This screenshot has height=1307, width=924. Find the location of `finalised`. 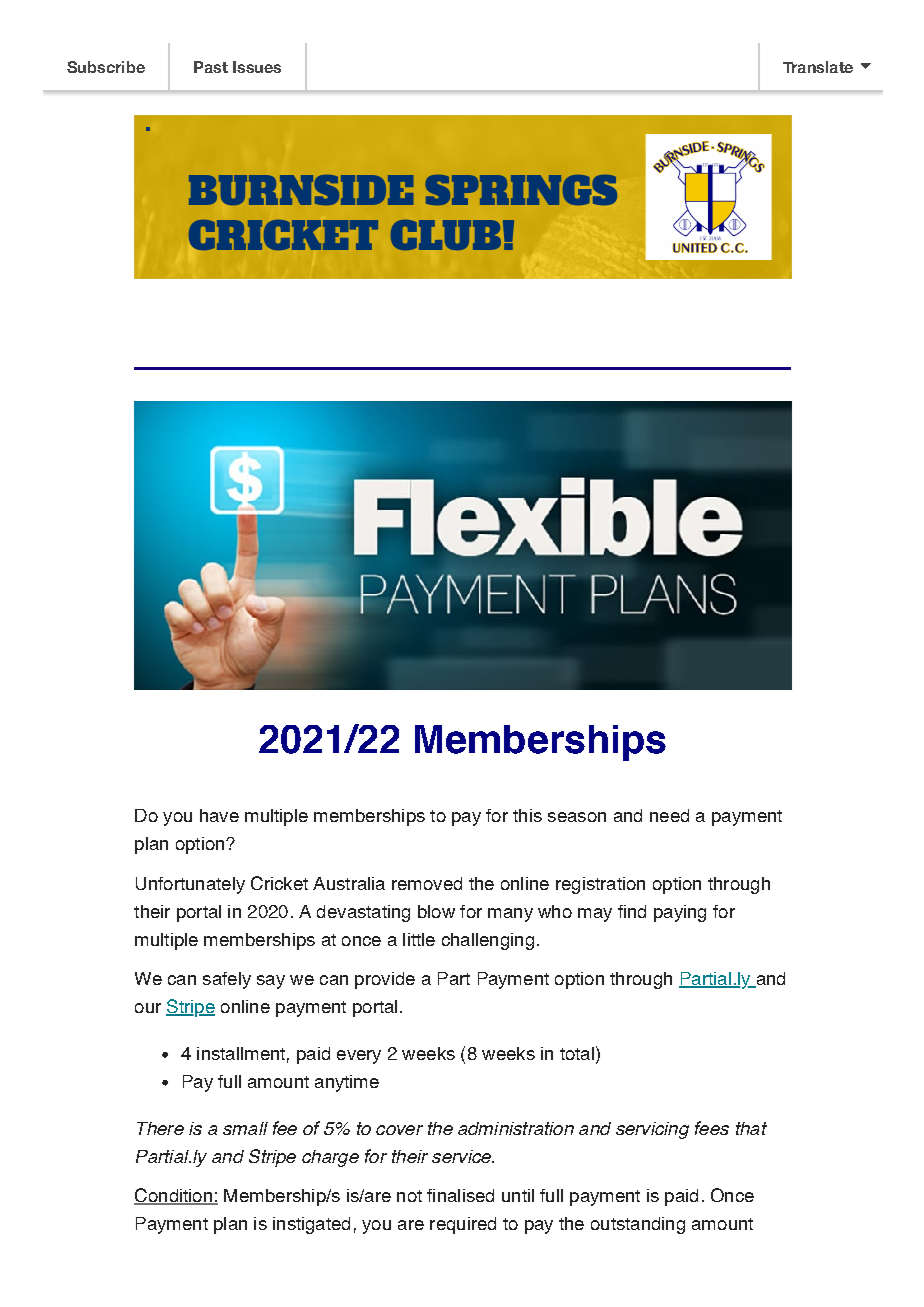

finalised is located at coordinates (460, 1195).
